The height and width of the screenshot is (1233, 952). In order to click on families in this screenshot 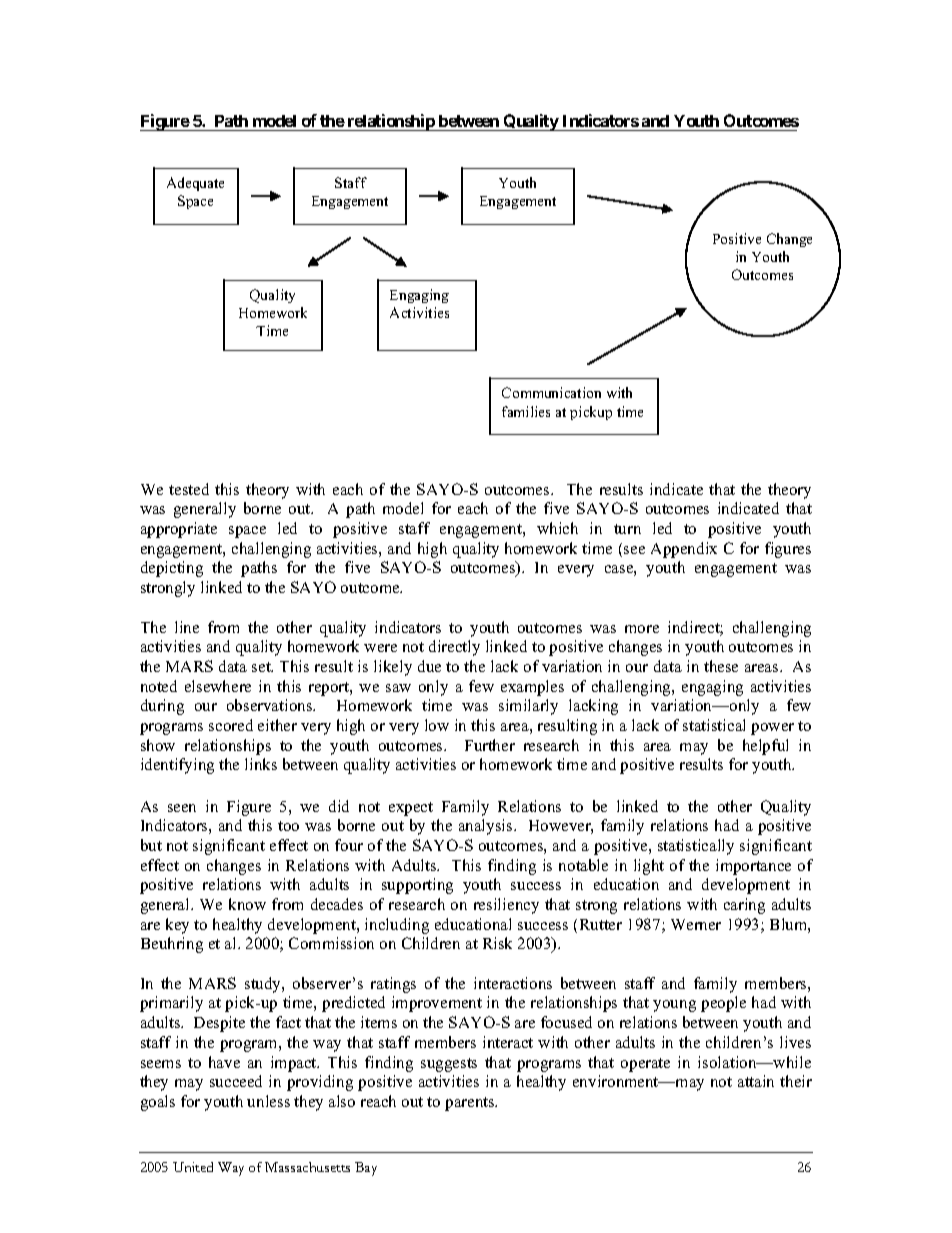, I will do `click(526, 411)`.
